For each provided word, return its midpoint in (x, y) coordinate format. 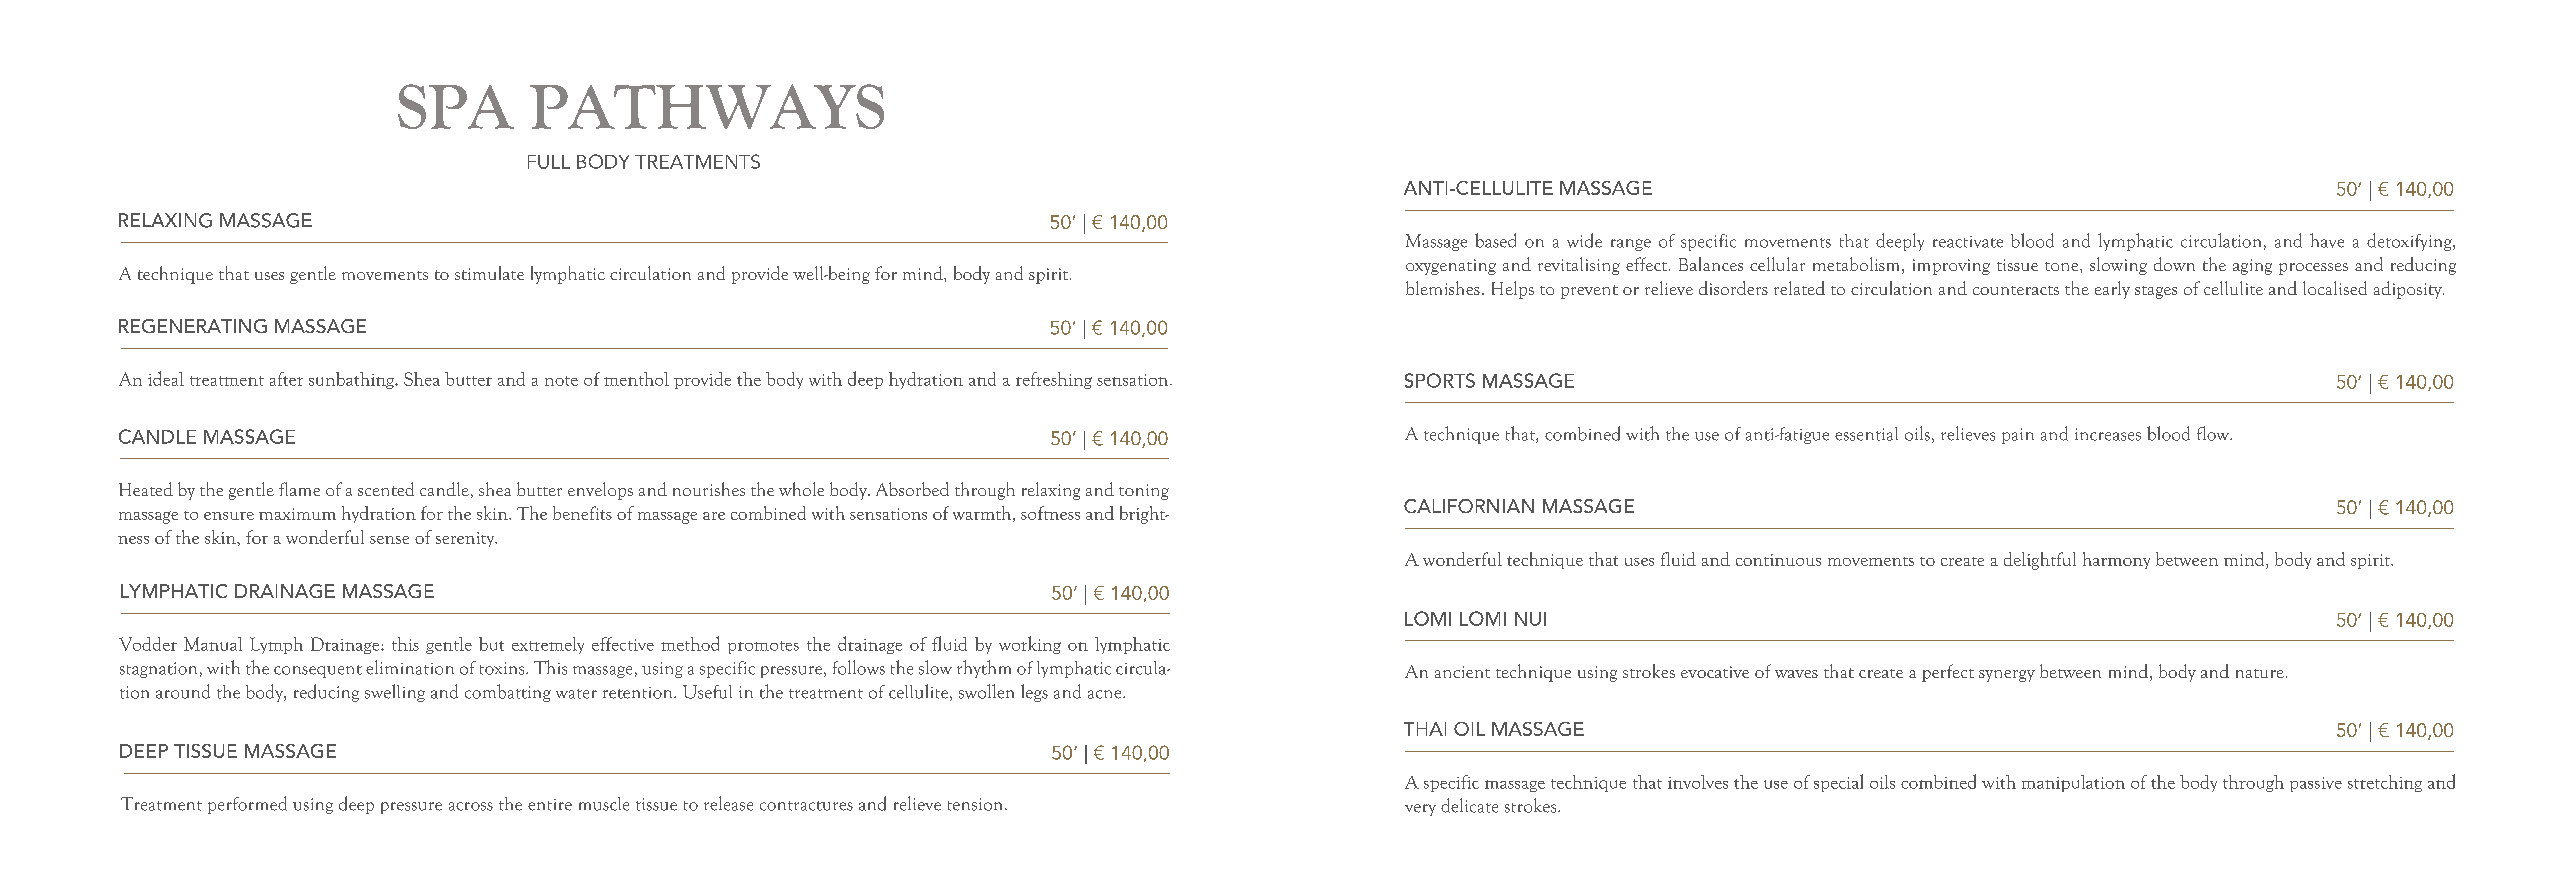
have (2327, 240)
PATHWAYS (707, 106)
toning (1144, 492)
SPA (456, 106)
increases (2108, 434)
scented (386, 489)
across (471, 806)
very (1420, 810)
